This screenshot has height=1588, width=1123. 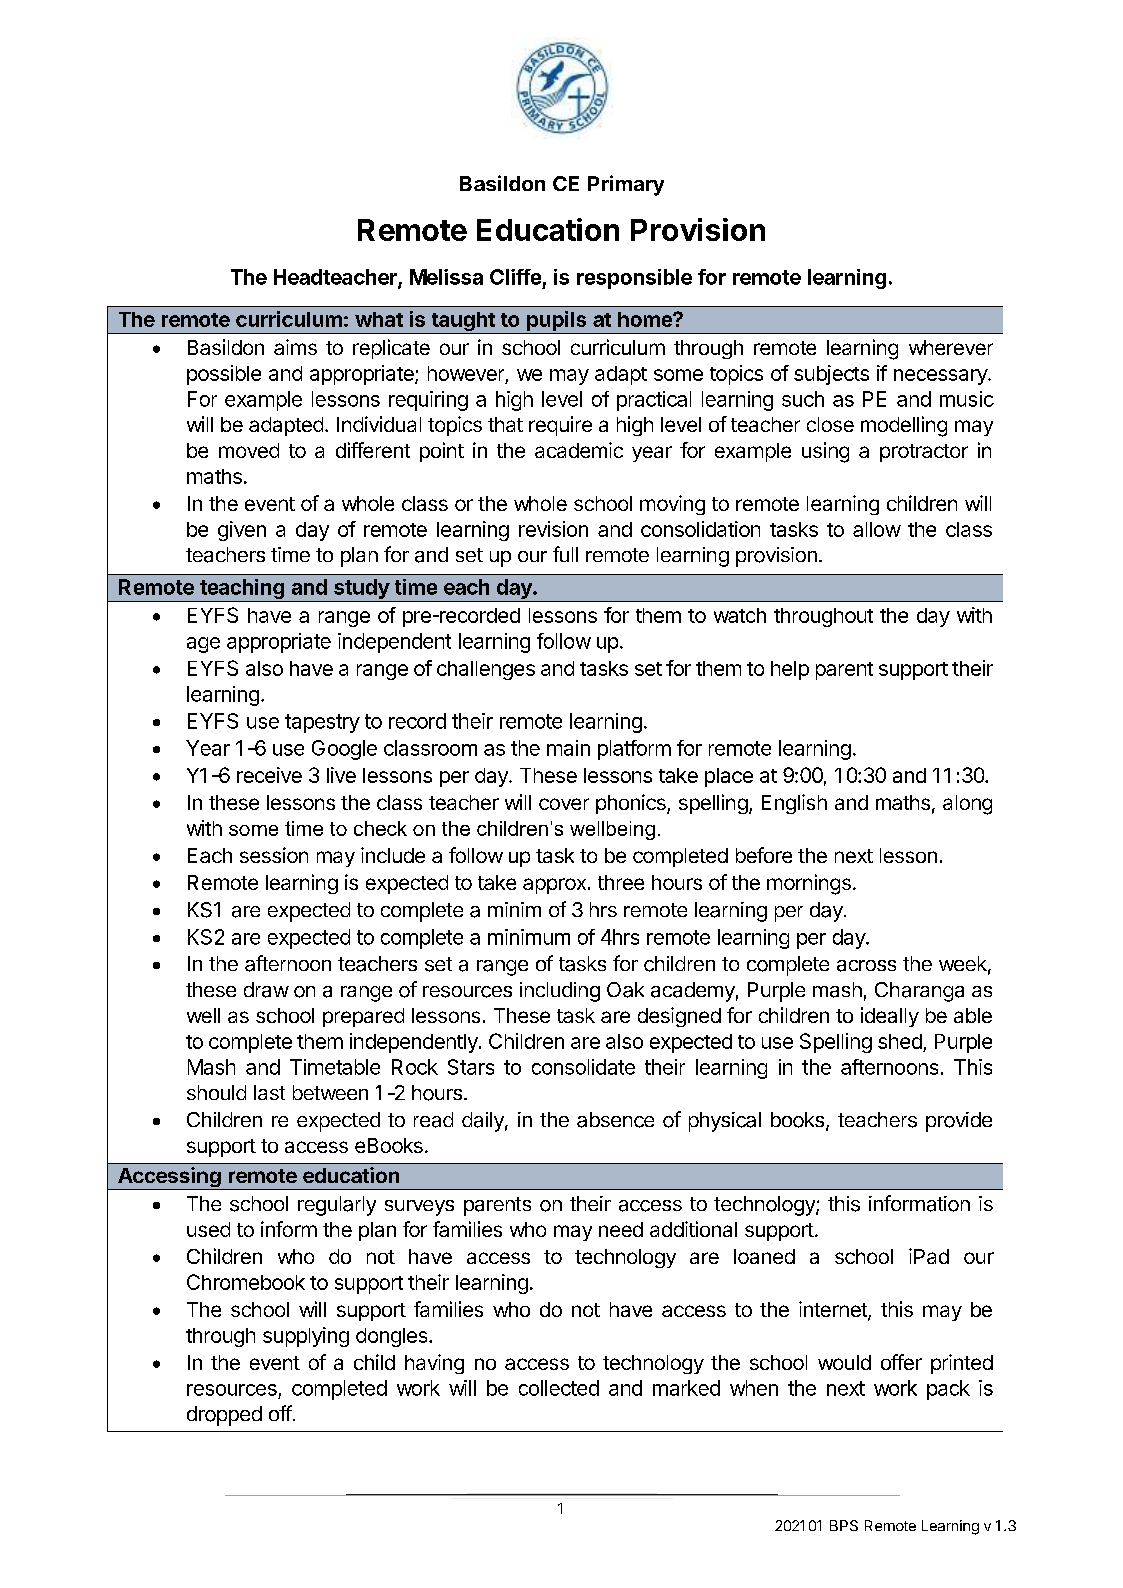 What do you see at coordinates (554, 886) in the screenshot?
I see `approx` at bounding box center [554, 886].
